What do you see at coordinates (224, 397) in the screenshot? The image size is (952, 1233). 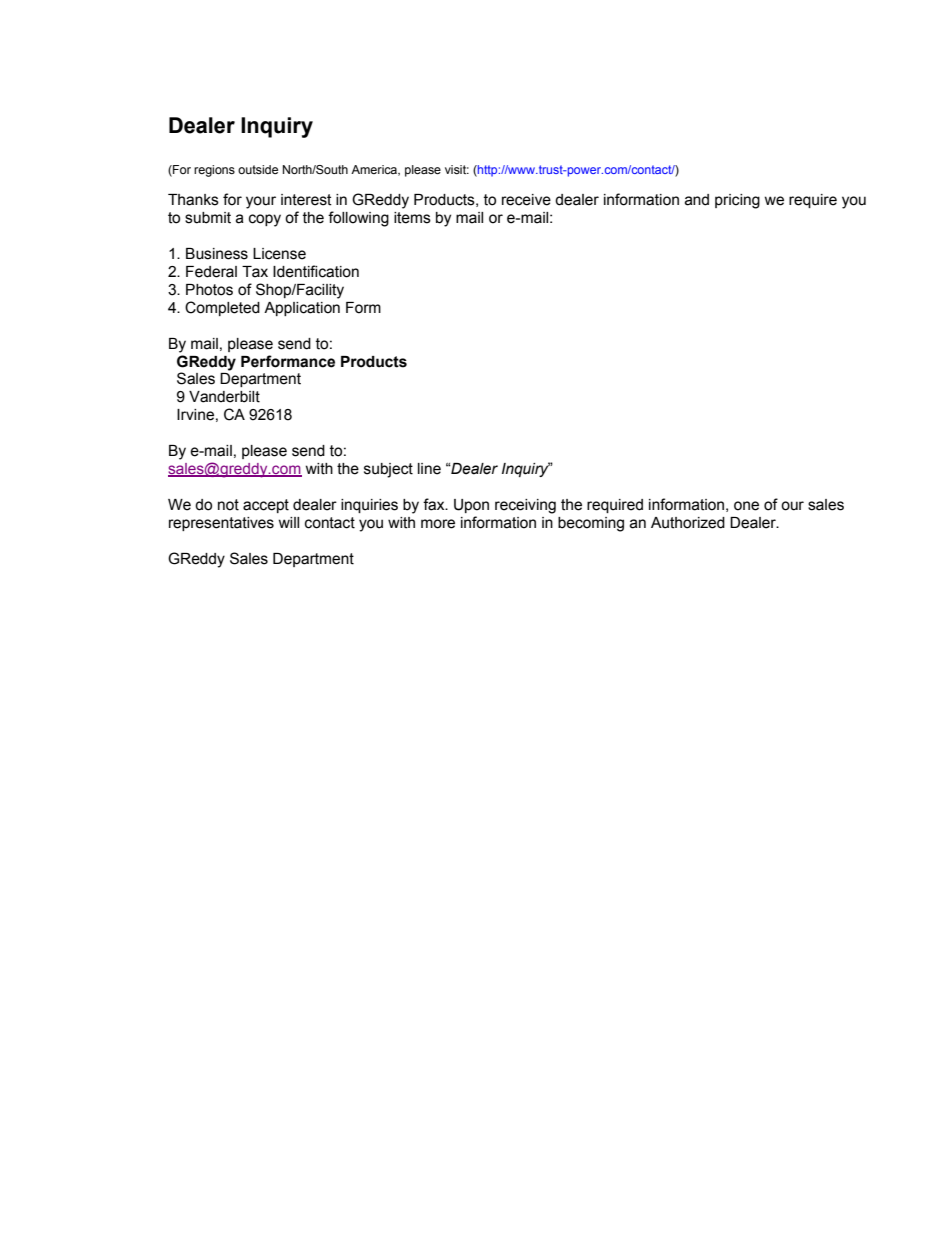 I see `Vanderbilt` at bounding box center [224, 397].
